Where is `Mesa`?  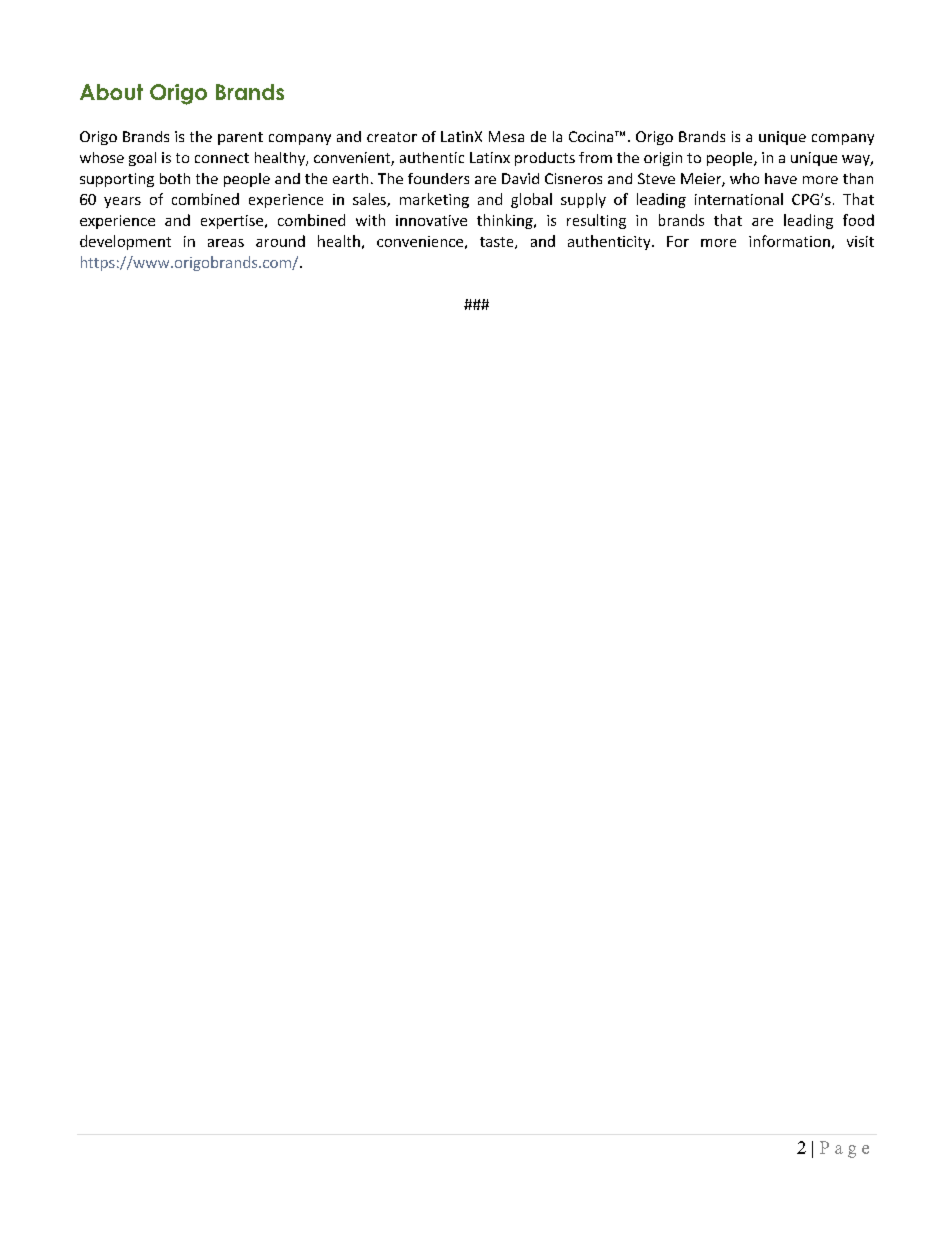
Mesa is located at coordinates (506, 136).
